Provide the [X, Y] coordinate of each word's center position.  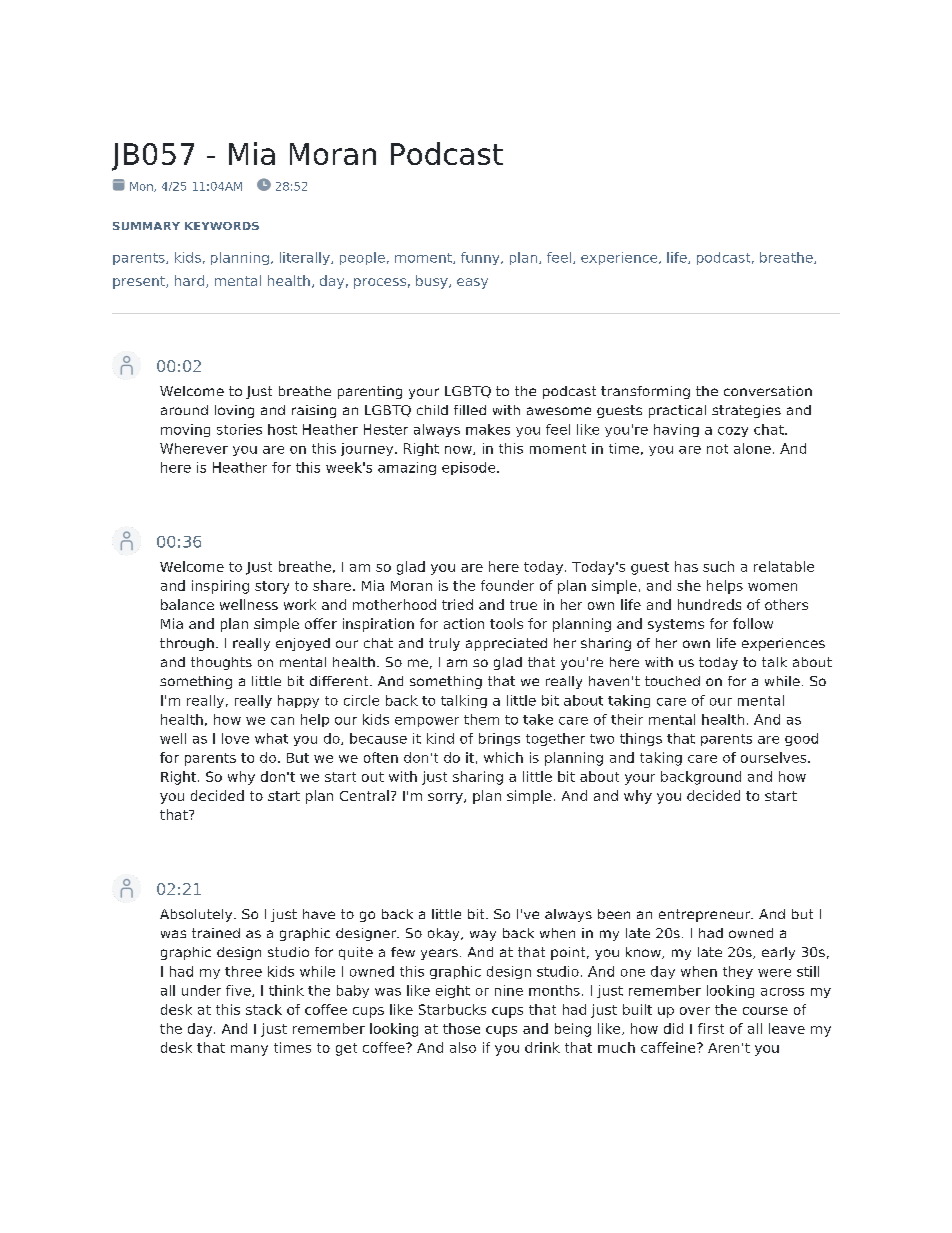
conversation [768, 391]
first [711, 1028]
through [187, 644]
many [249, 1050]
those [461, 1028]
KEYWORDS [222, 226]
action [464, 623]
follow [753, 623]
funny [481, 258]
